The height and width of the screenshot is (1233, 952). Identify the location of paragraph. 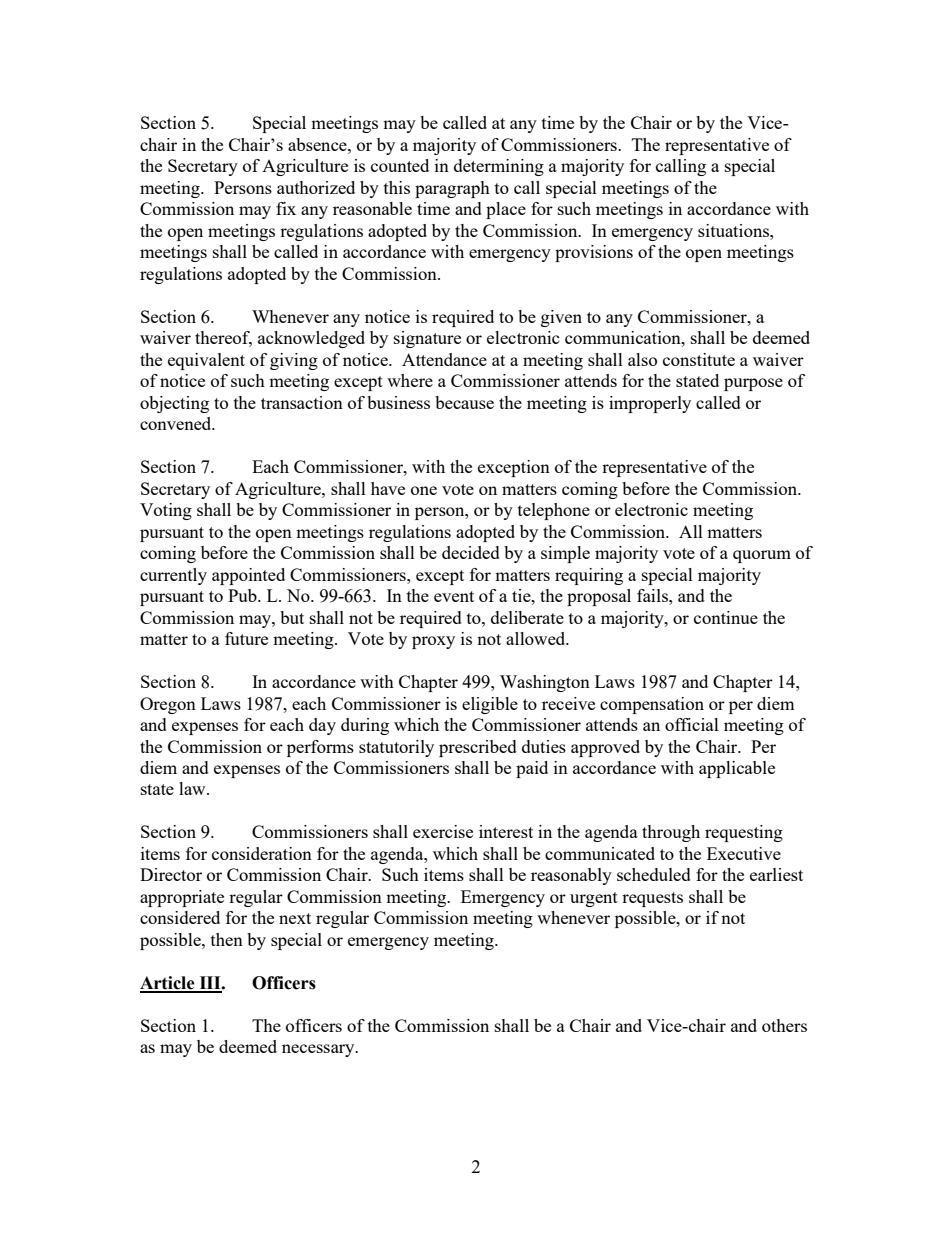
(452, 189).
